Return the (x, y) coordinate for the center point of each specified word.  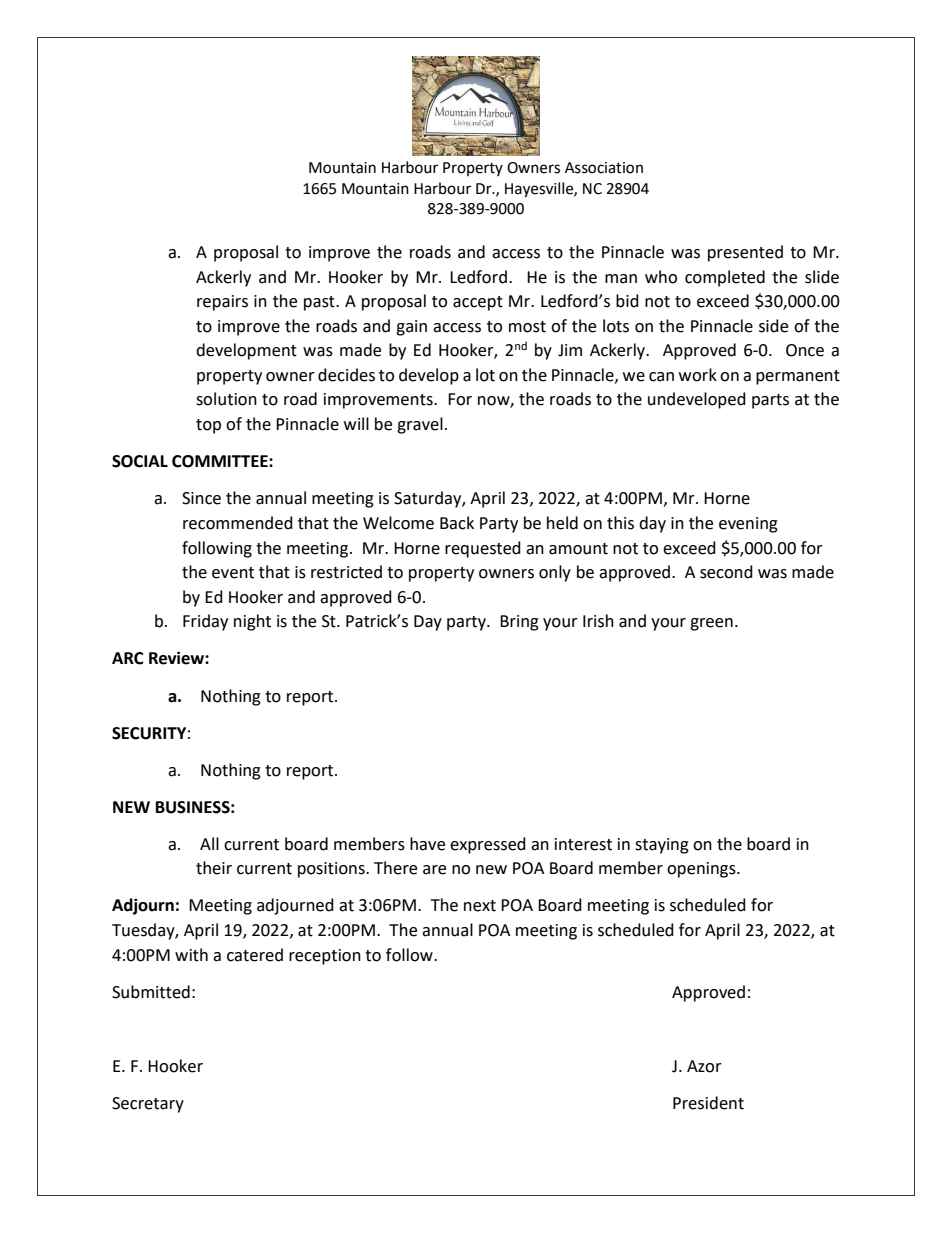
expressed (488, 845)
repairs (222, 303)
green (711, 624)
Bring (519, 623)
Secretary (148, 1105)
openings (702, 870)
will (356, 423)
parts (770, 401)
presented (745, 253)
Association (604, 168)
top (208, 426)
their (214, 868)
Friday (205, 622)
